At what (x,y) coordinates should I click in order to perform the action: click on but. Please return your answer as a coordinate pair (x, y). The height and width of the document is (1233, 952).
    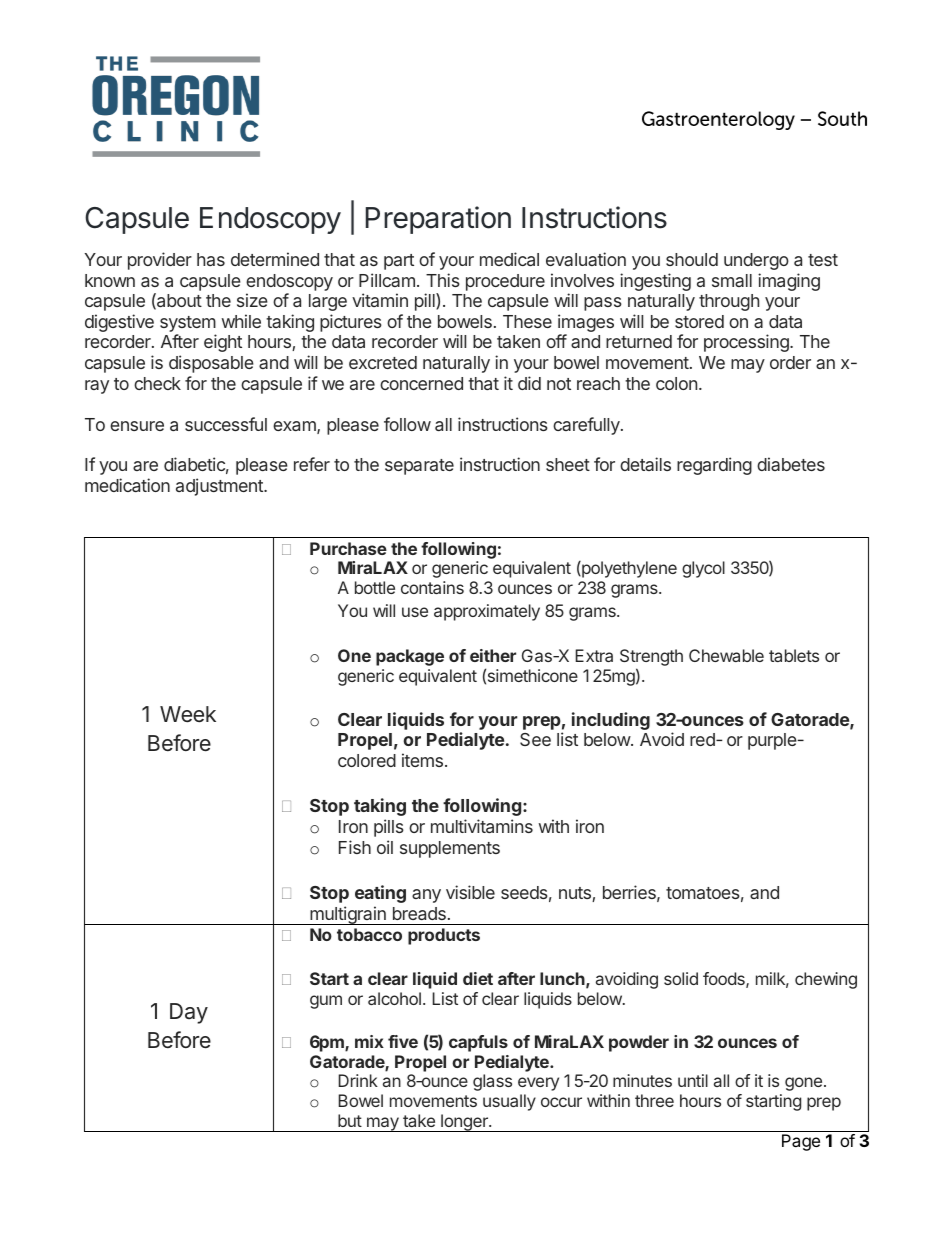
    Looking at the image, I should click on (350, 1120).
